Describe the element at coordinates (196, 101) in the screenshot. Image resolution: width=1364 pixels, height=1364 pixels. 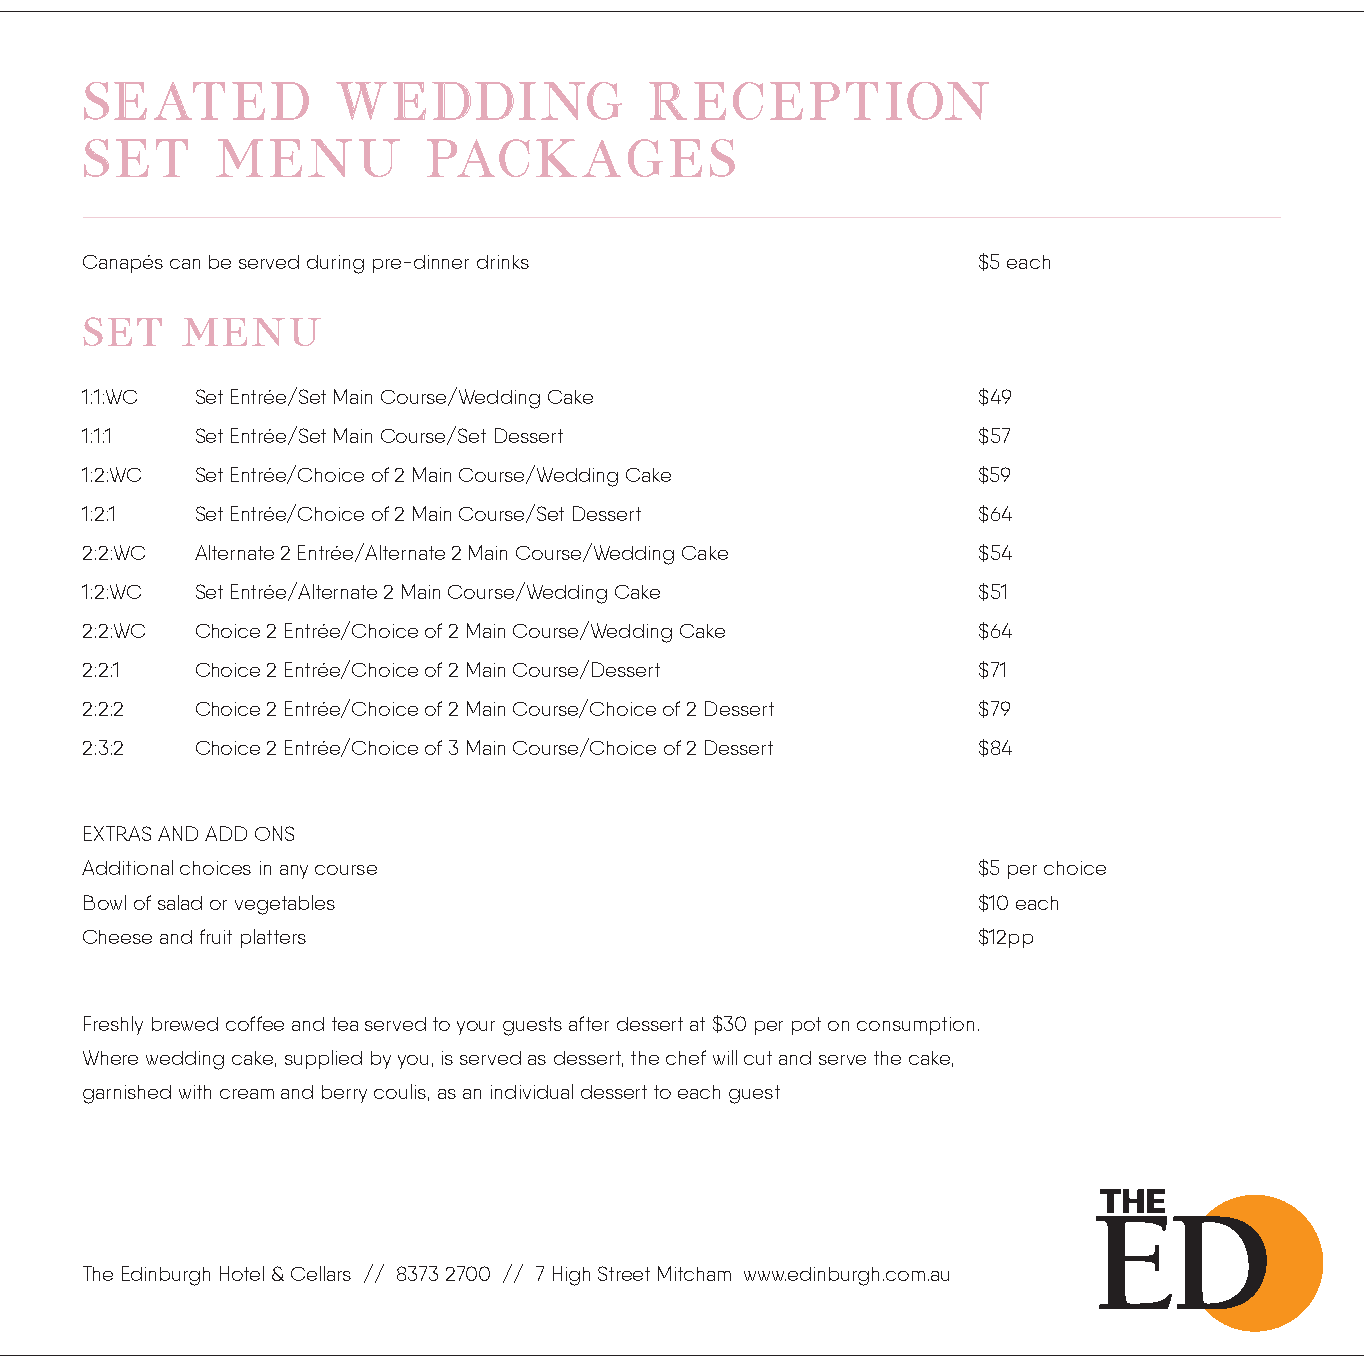
I see `SEATED` at that location.
